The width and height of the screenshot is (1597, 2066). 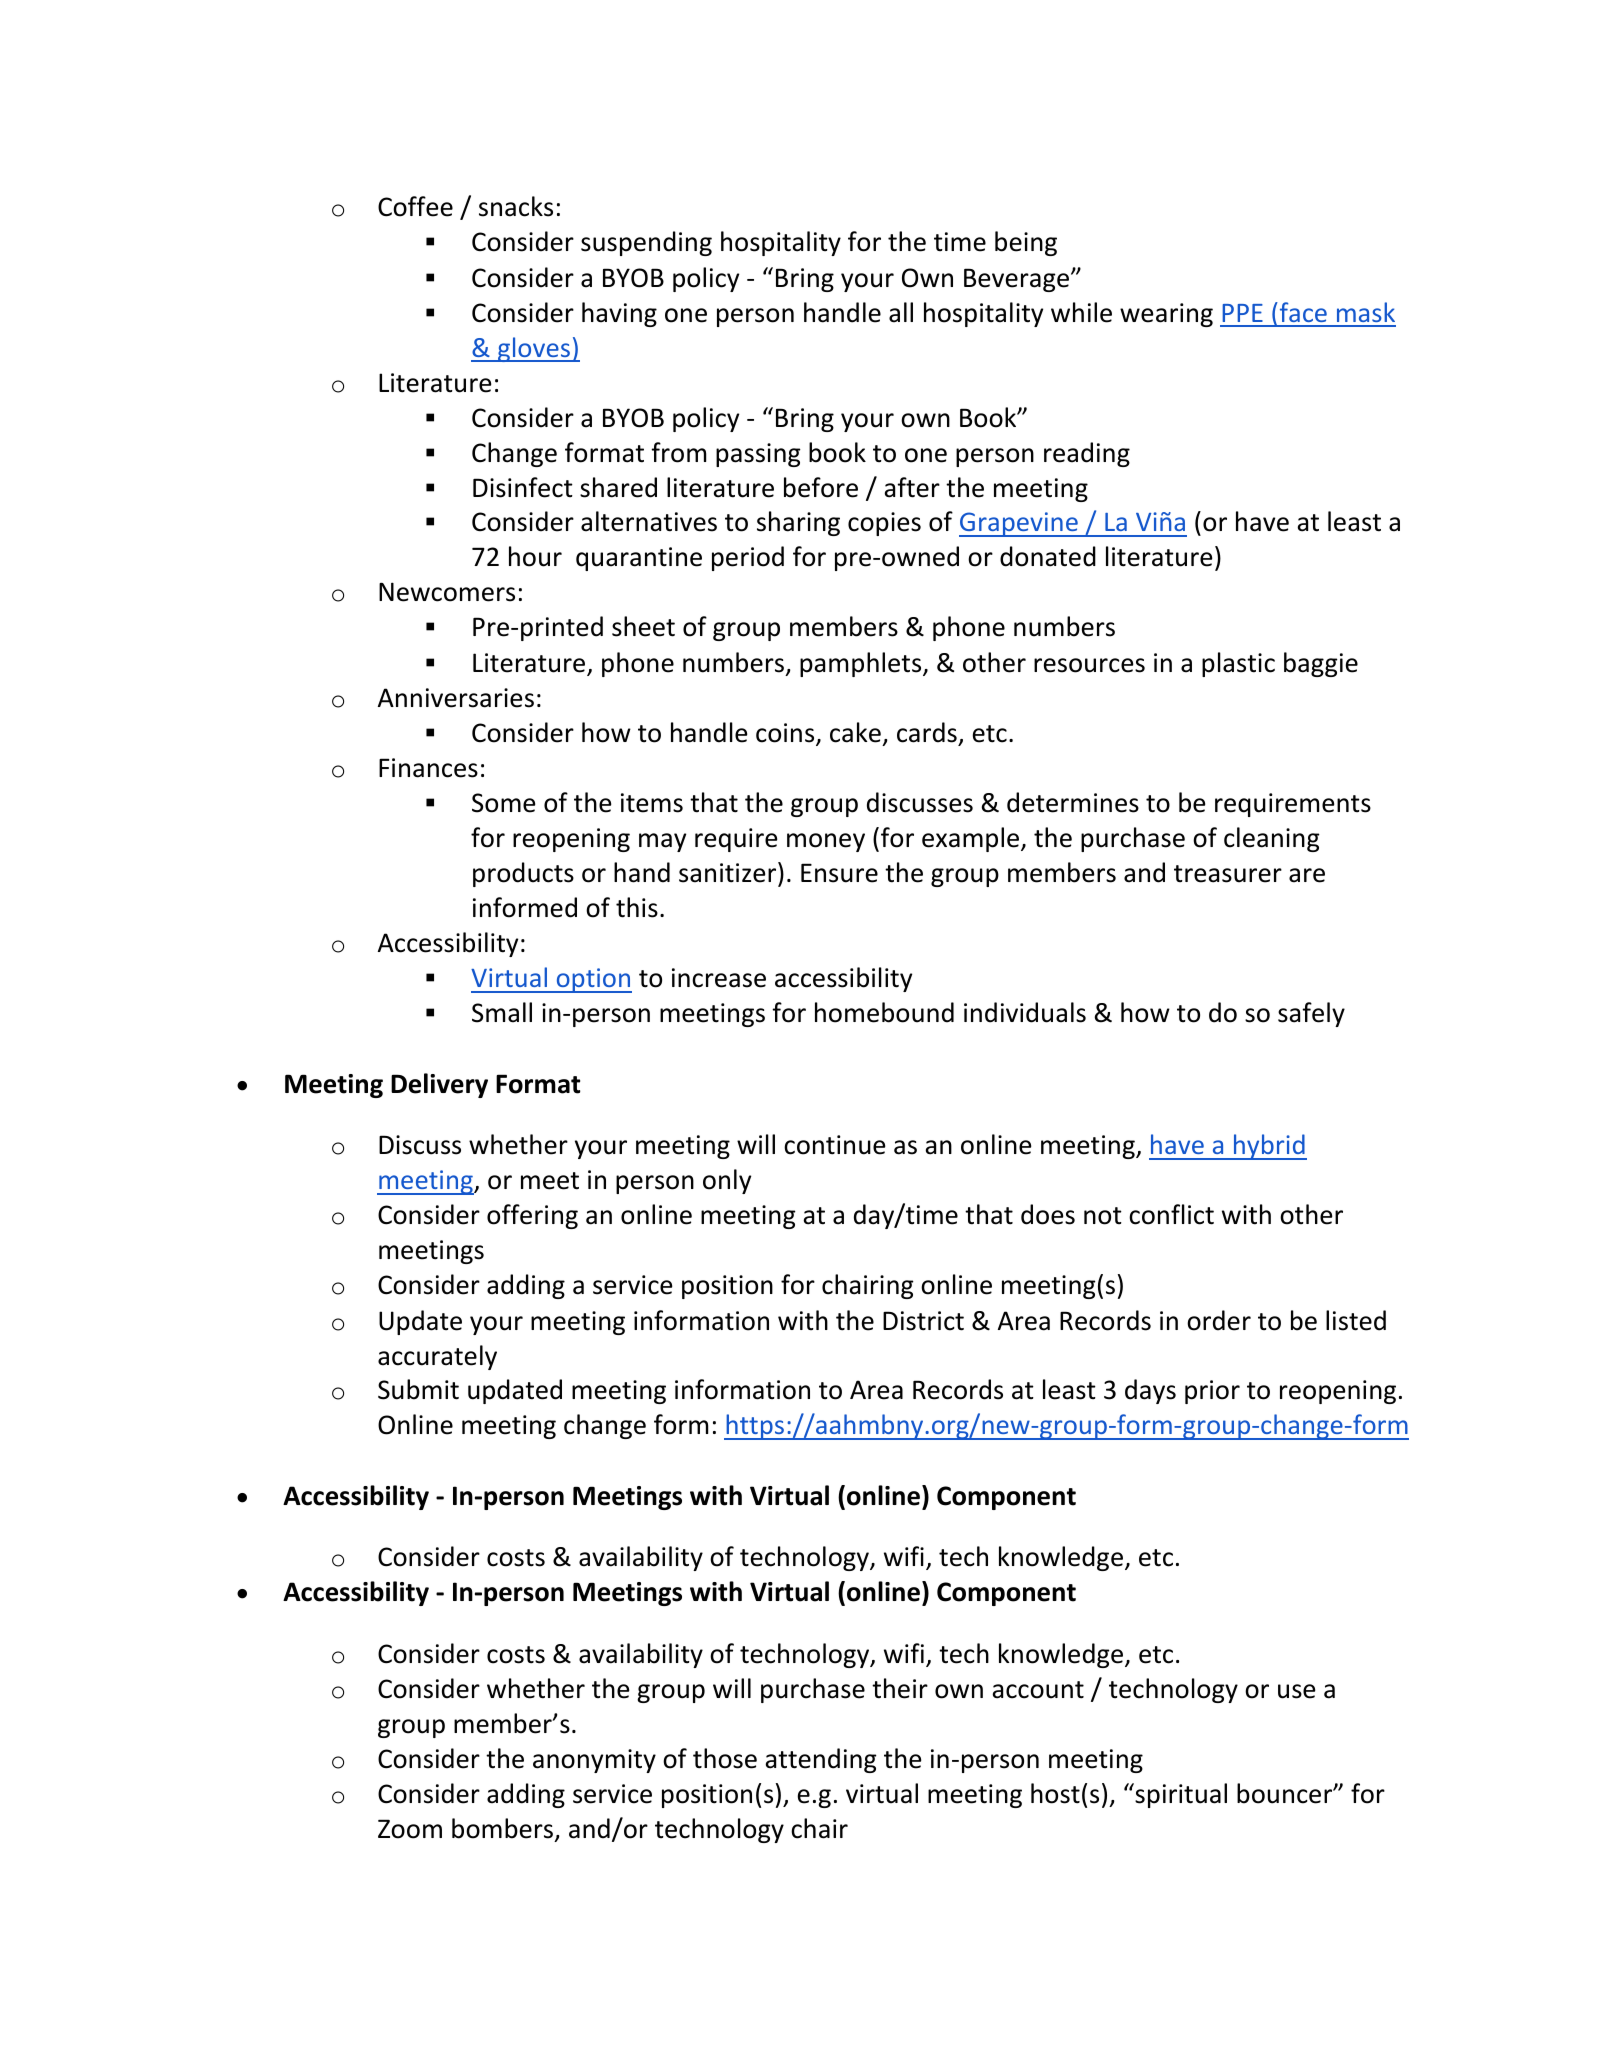 I want to click on Beverage, so click(x=1018, y=280).
